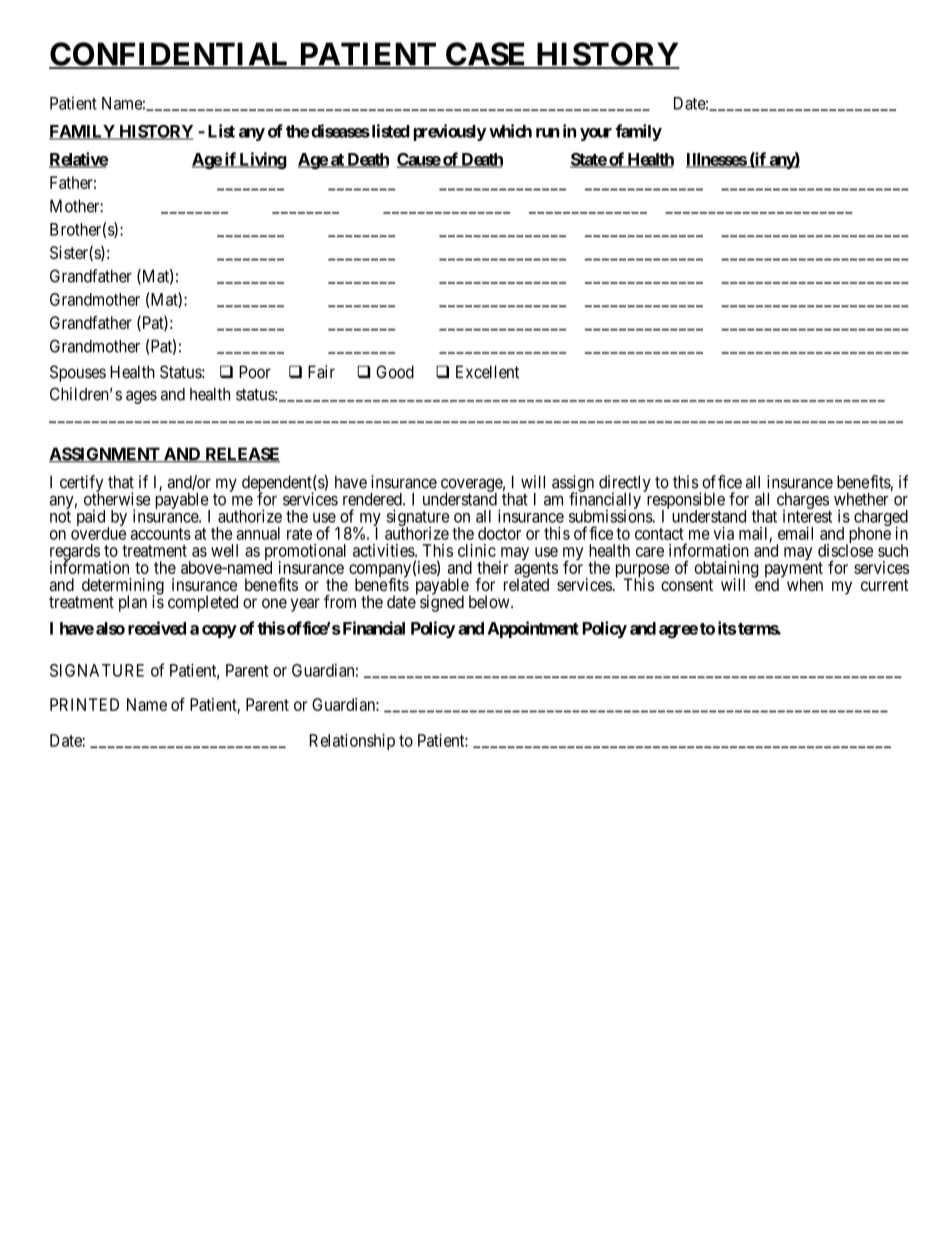  Describe the element at coordinates (84, 704) in the image. I see `PRINTED` at that location.
